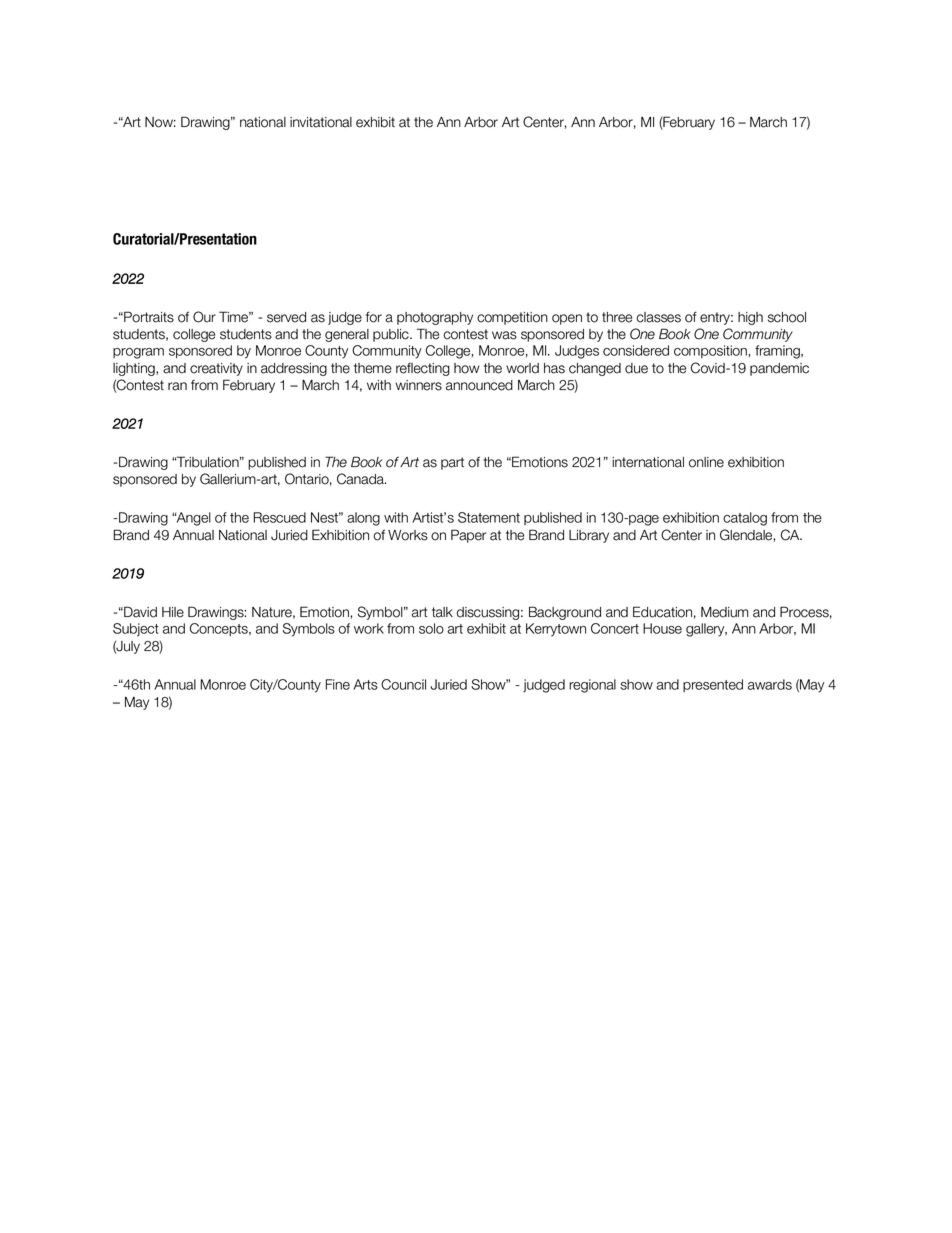 This page has height=1233, width=952. What do you see at coordinates (745, 519) in the page?
I see `catalog` at bounding box center [745, 519].
